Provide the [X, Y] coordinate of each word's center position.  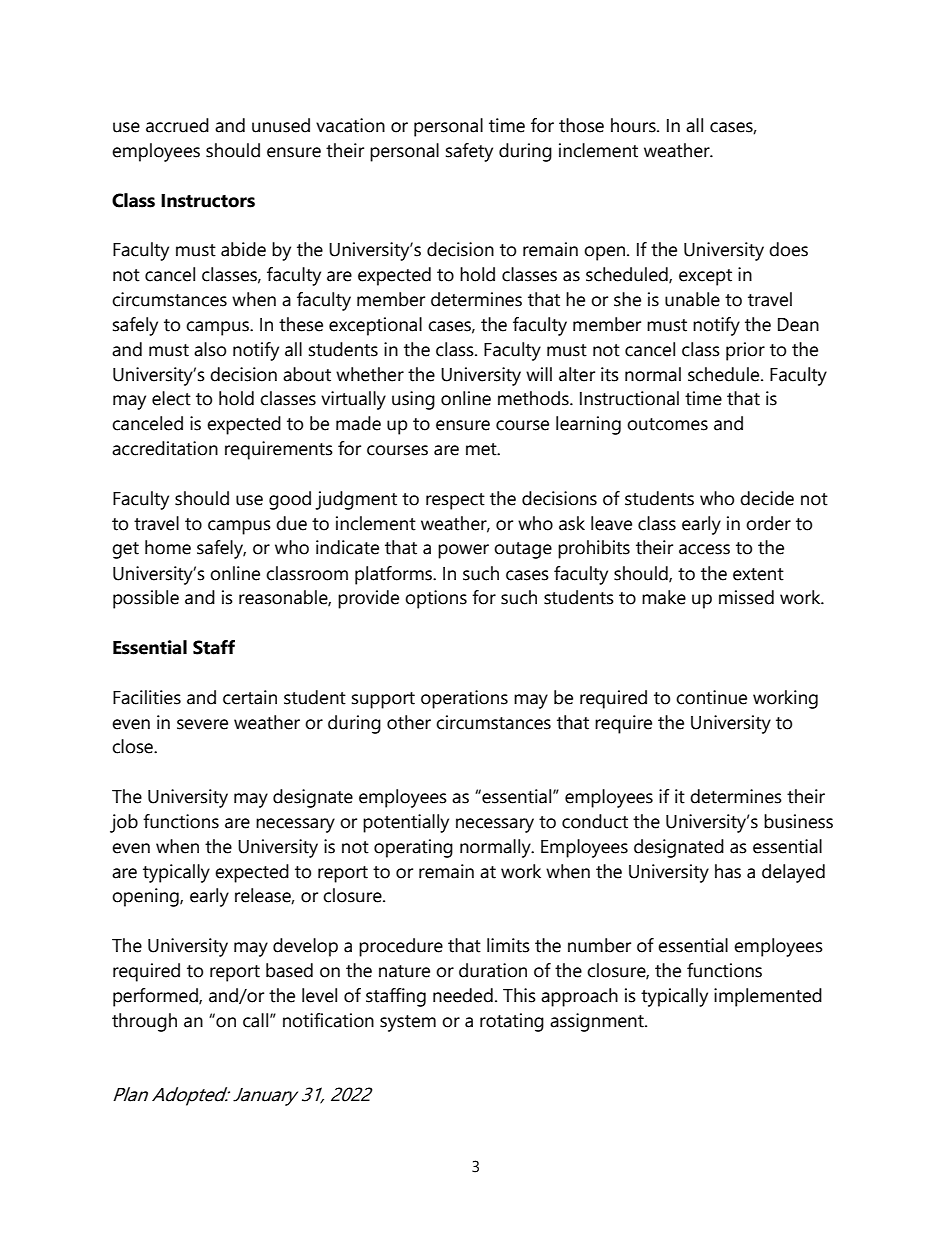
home [168, 547]
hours [634, 125]
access [704, 549]
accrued [177, 125]
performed [156, 997]
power [463, 551]
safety [469, 152]
